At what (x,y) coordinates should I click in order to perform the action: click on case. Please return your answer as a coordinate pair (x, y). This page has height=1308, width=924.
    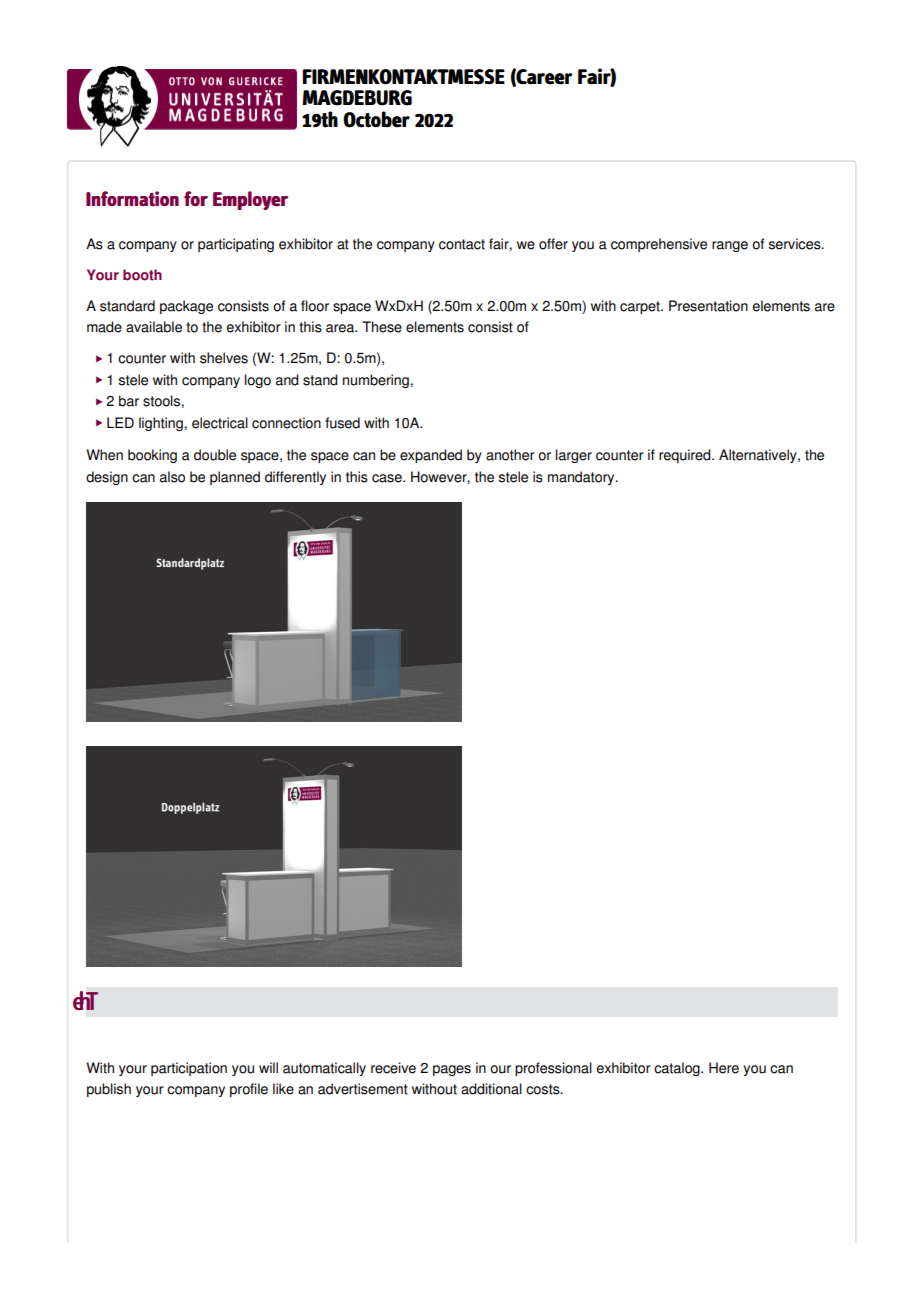
    Looking at the image, I should click on (388, 478).
